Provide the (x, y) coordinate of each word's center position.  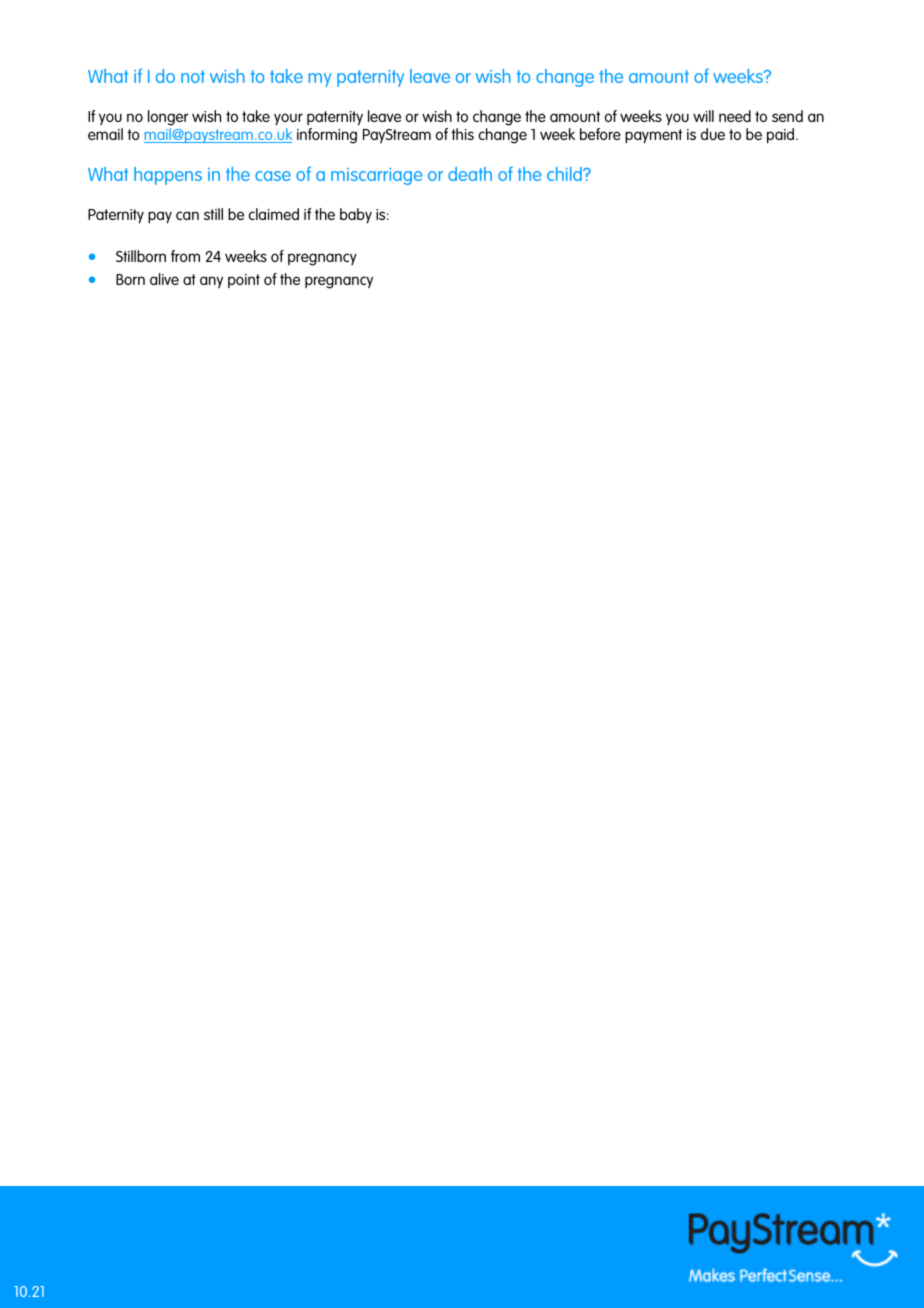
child (565, 174)
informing (327, 136)
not (193, 76)
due (713, 134)
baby (356, 216)
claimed (274, 214)
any (211, 282)
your (288, 119)
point (244, 281)
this (462, 134)
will (703, 116)
